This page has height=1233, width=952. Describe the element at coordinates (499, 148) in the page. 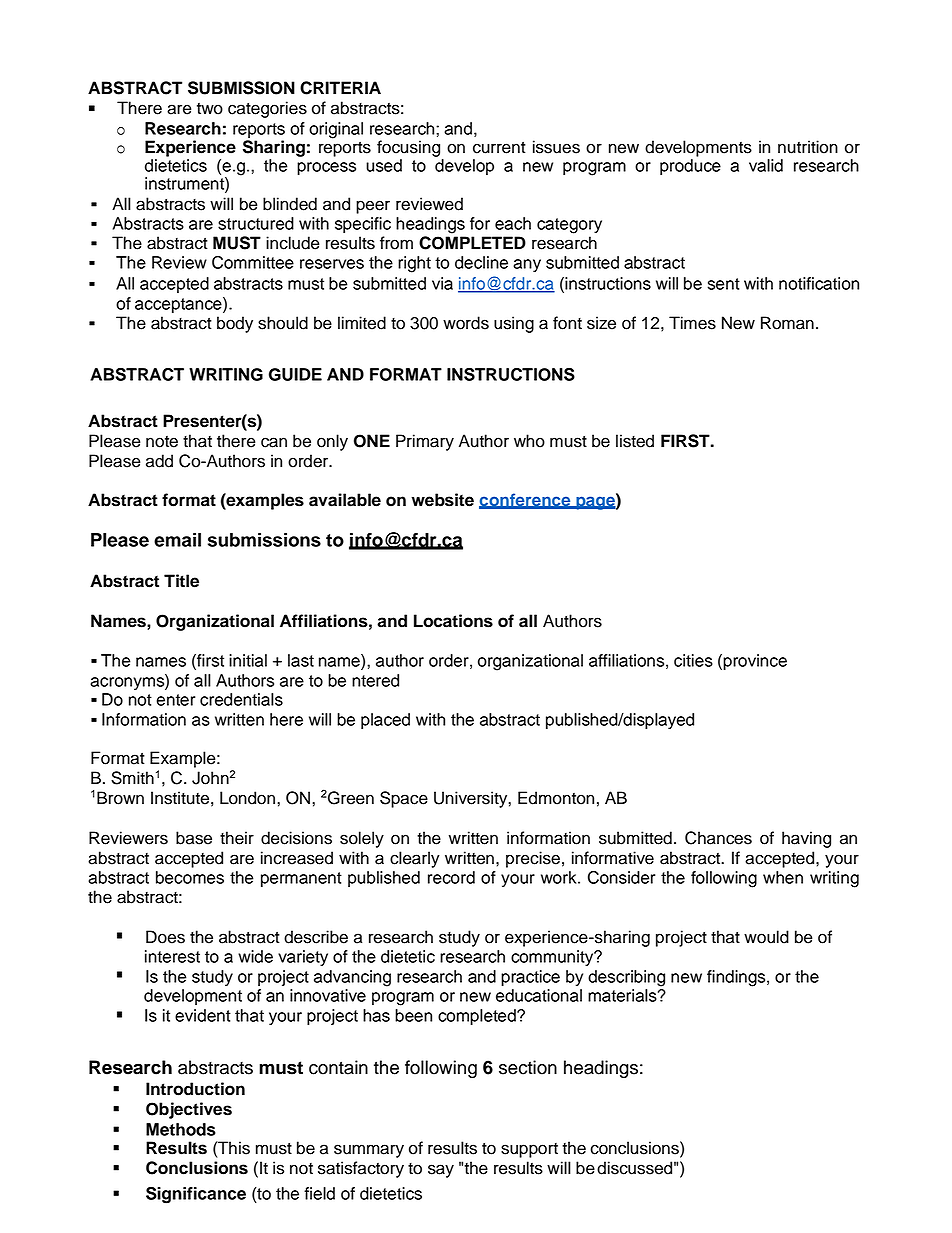

I see `current` at that location.
